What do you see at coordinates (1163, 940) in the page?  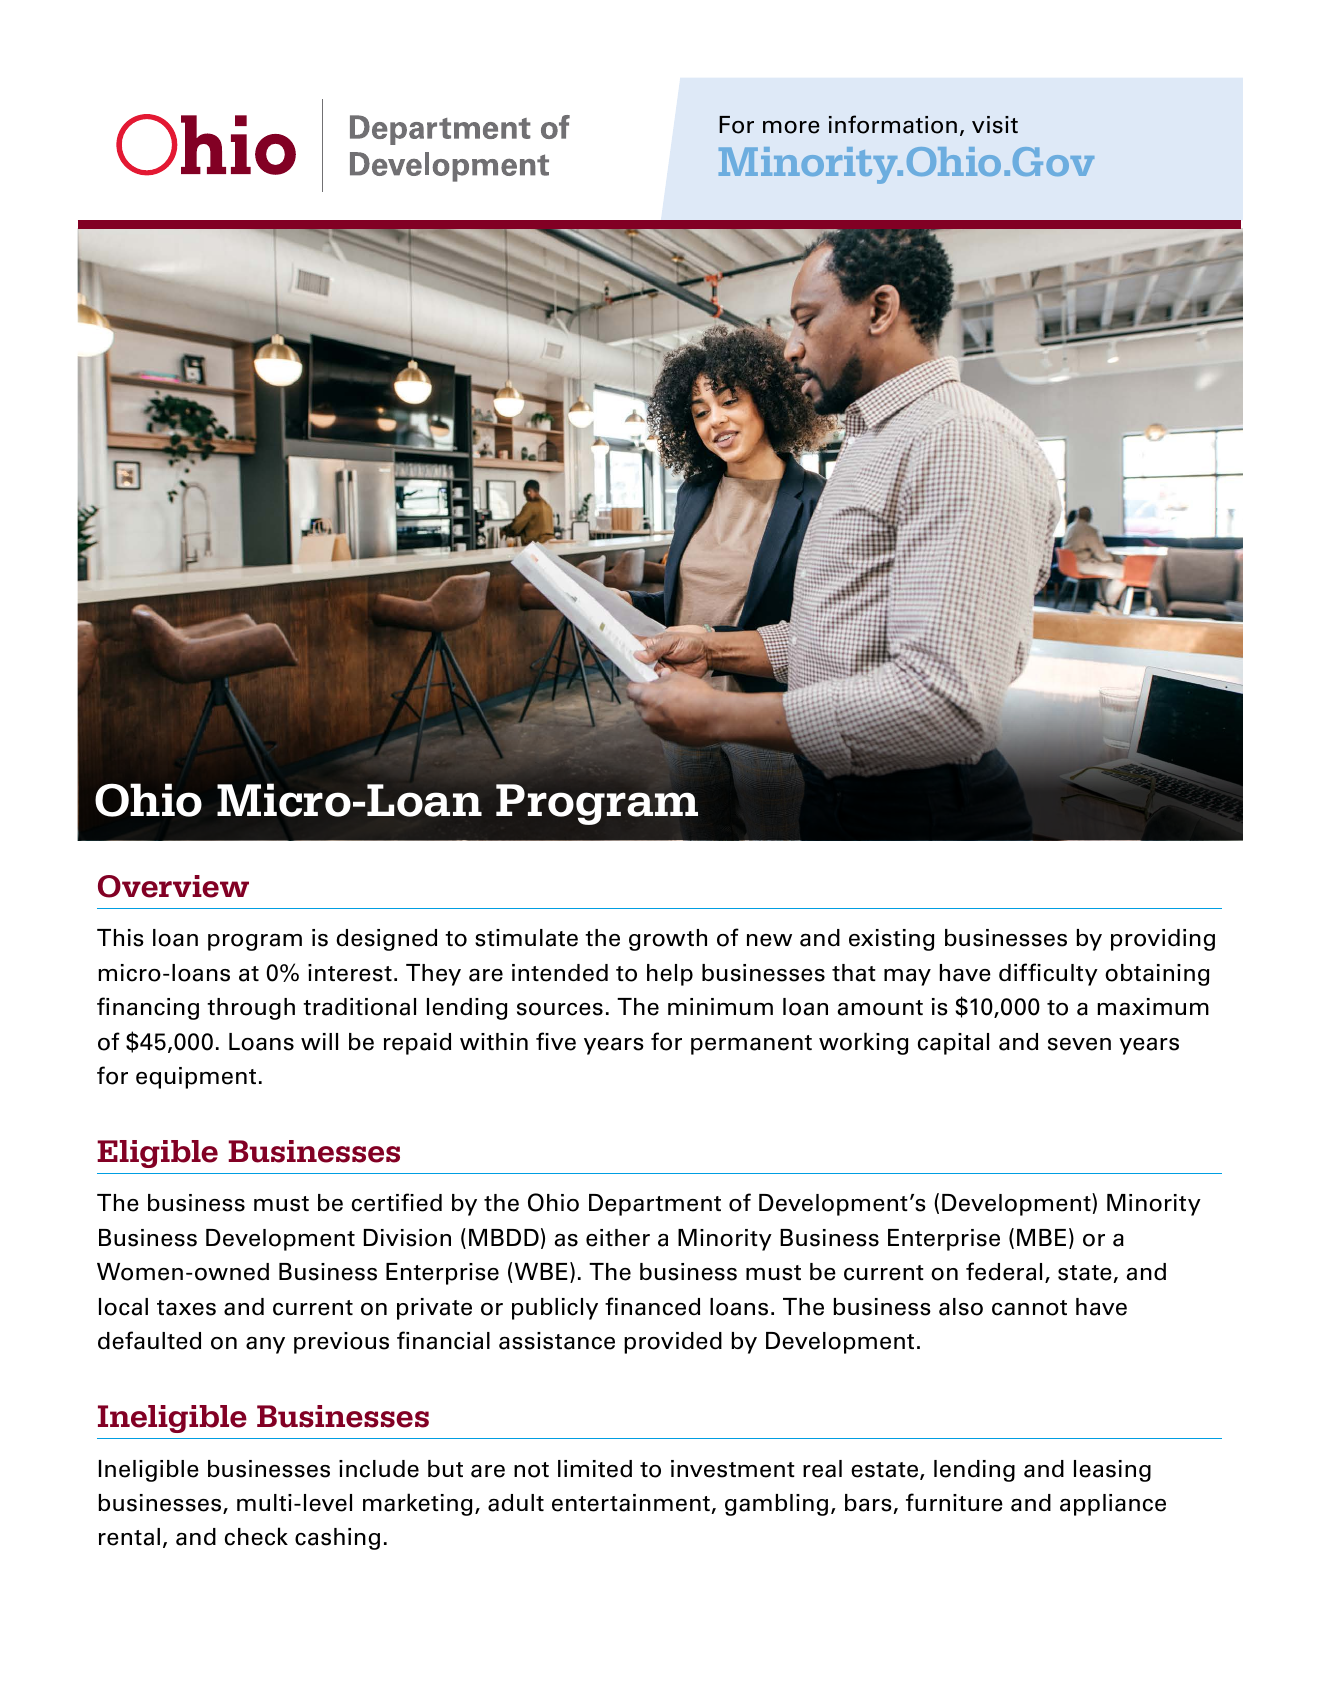 I see `providing` at bounding box center [1163, 940].
